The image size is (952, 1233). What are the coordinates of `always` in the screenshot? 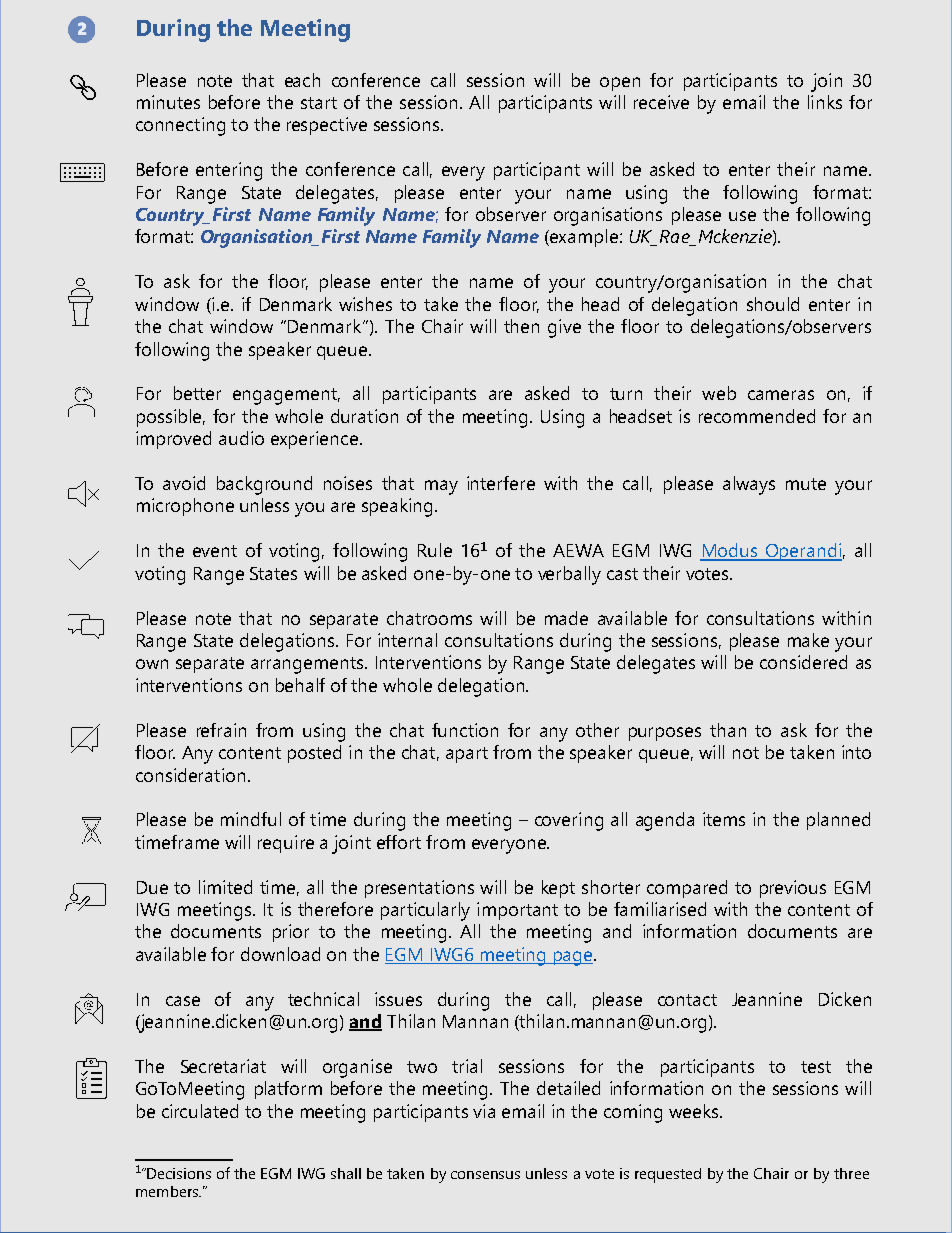 It's located at (749, 485).
